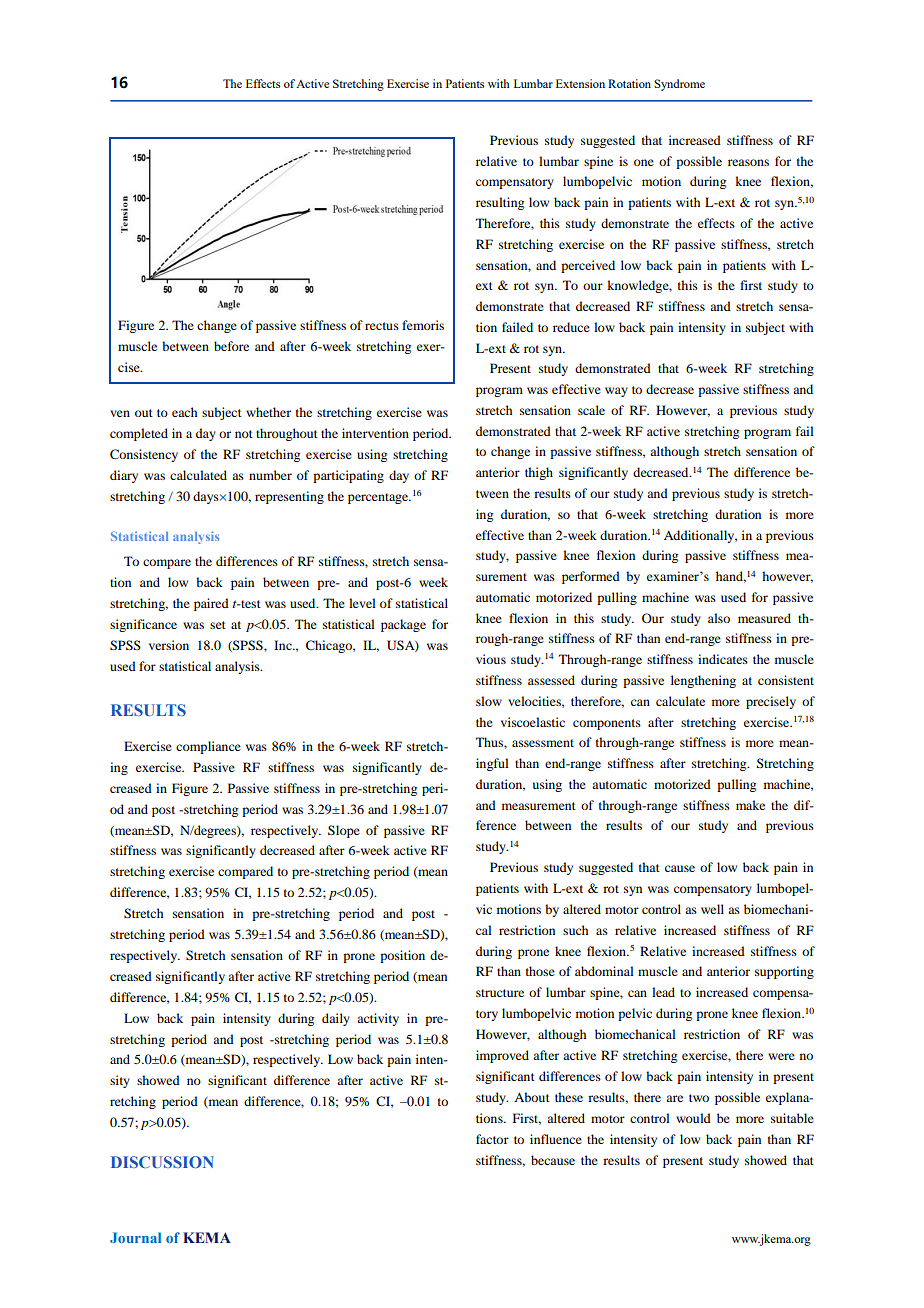 The image size is (924, 1308). What do you see at coordinates (231, 346) in the screenshot?
I see `before` at bounding box center [231, 346].
